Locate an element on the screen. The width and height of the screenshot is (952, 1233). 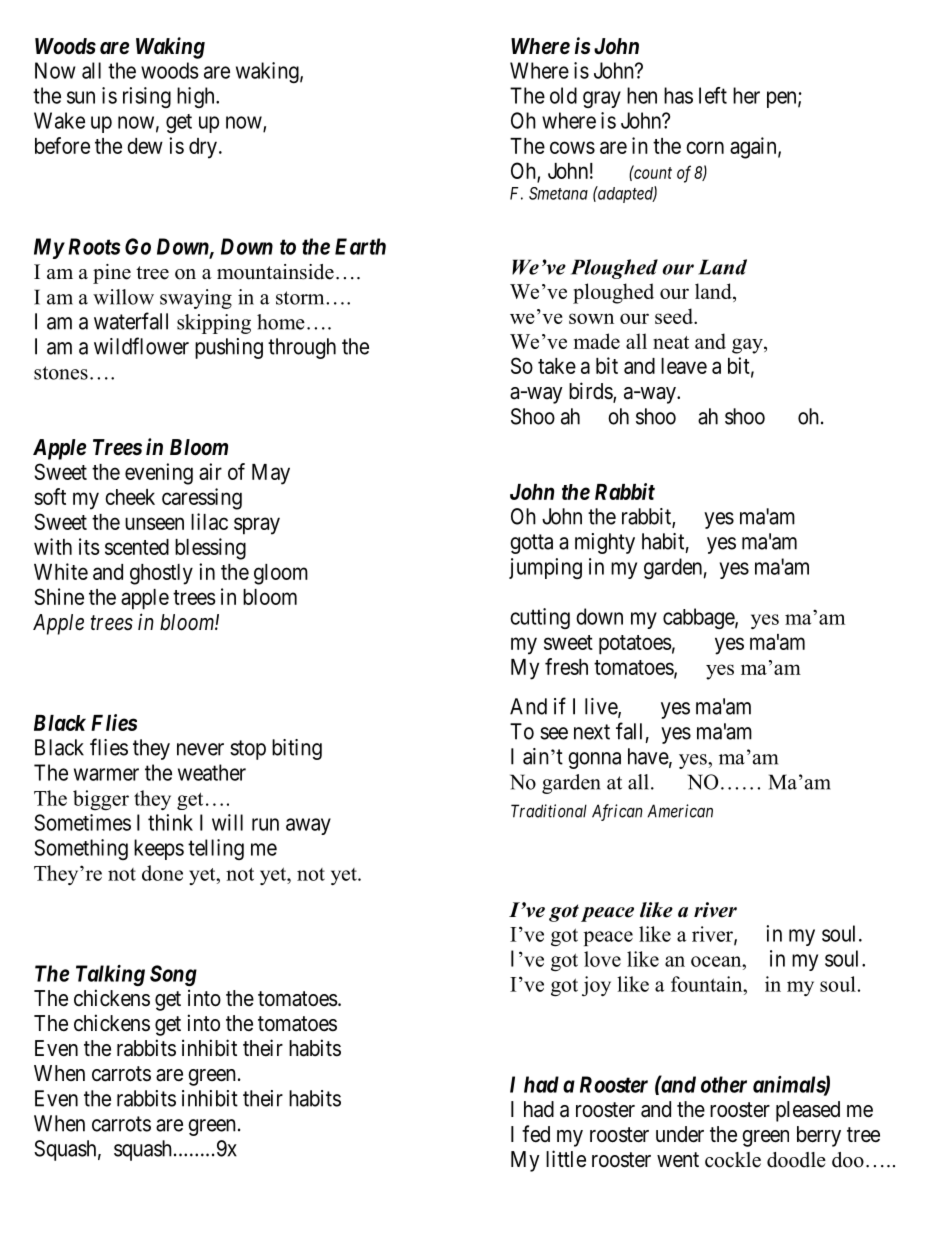
leave is located at coordinates (684, 366).
